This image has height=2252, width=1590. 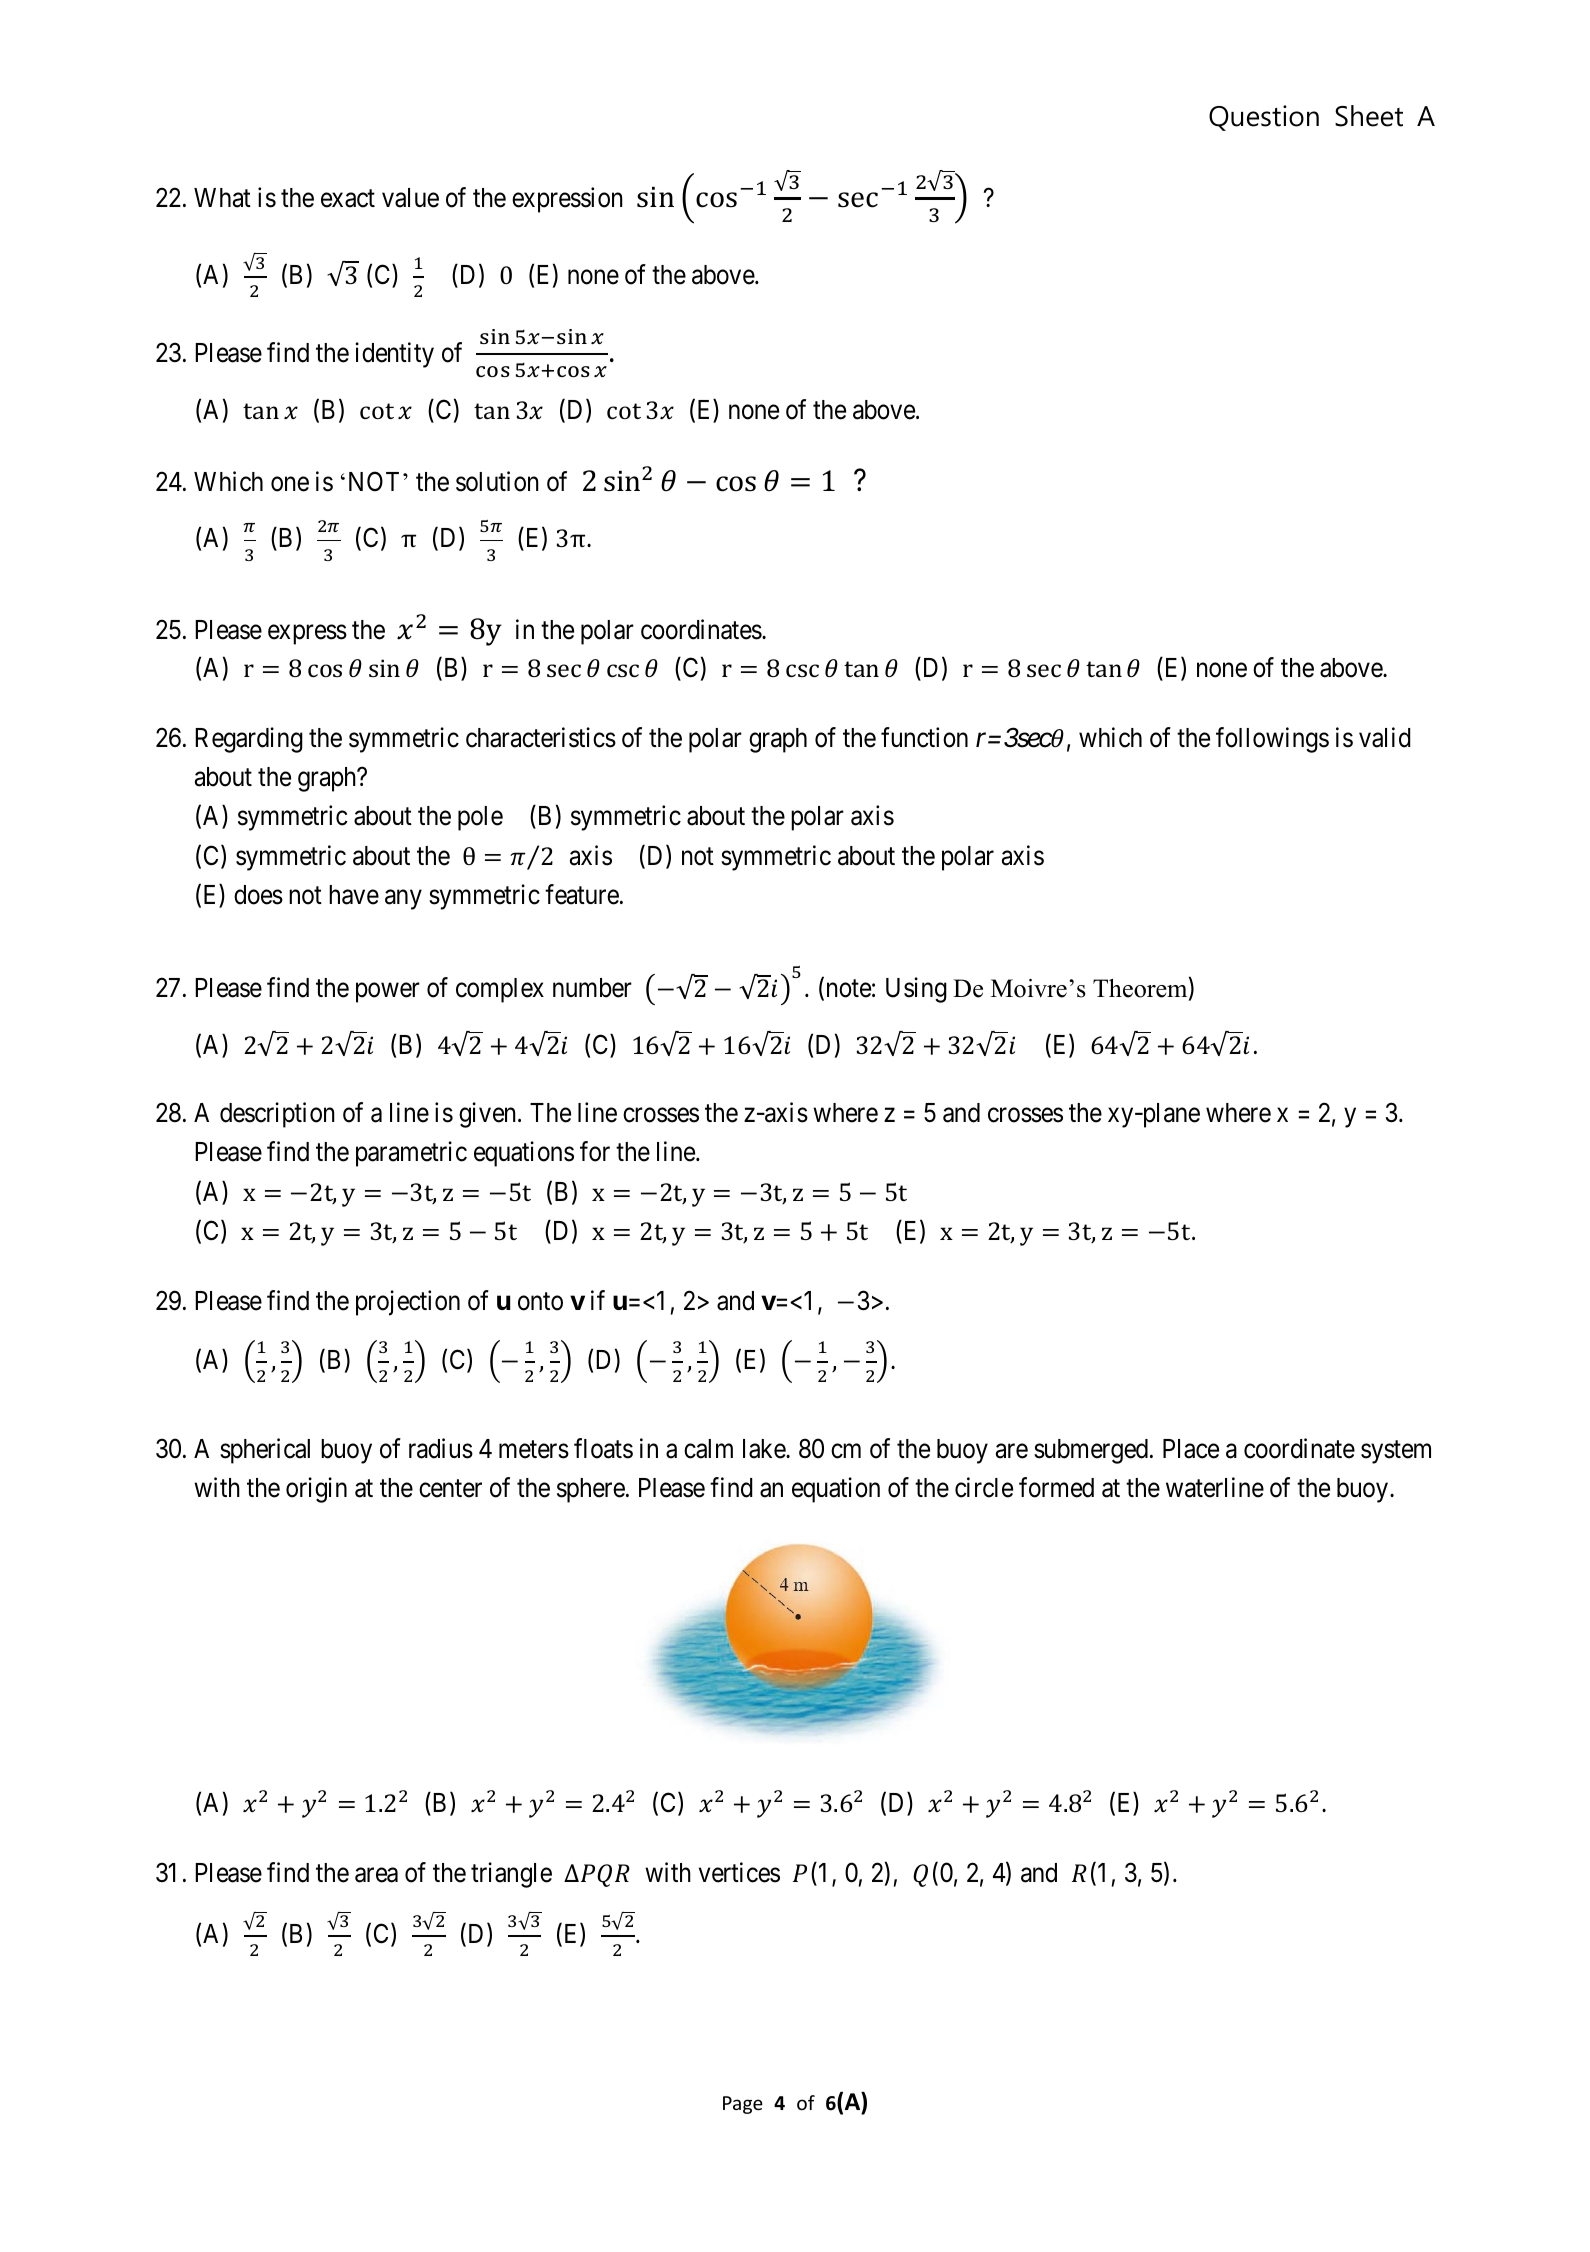 I want to click on function, so click(x=924, y=737).
